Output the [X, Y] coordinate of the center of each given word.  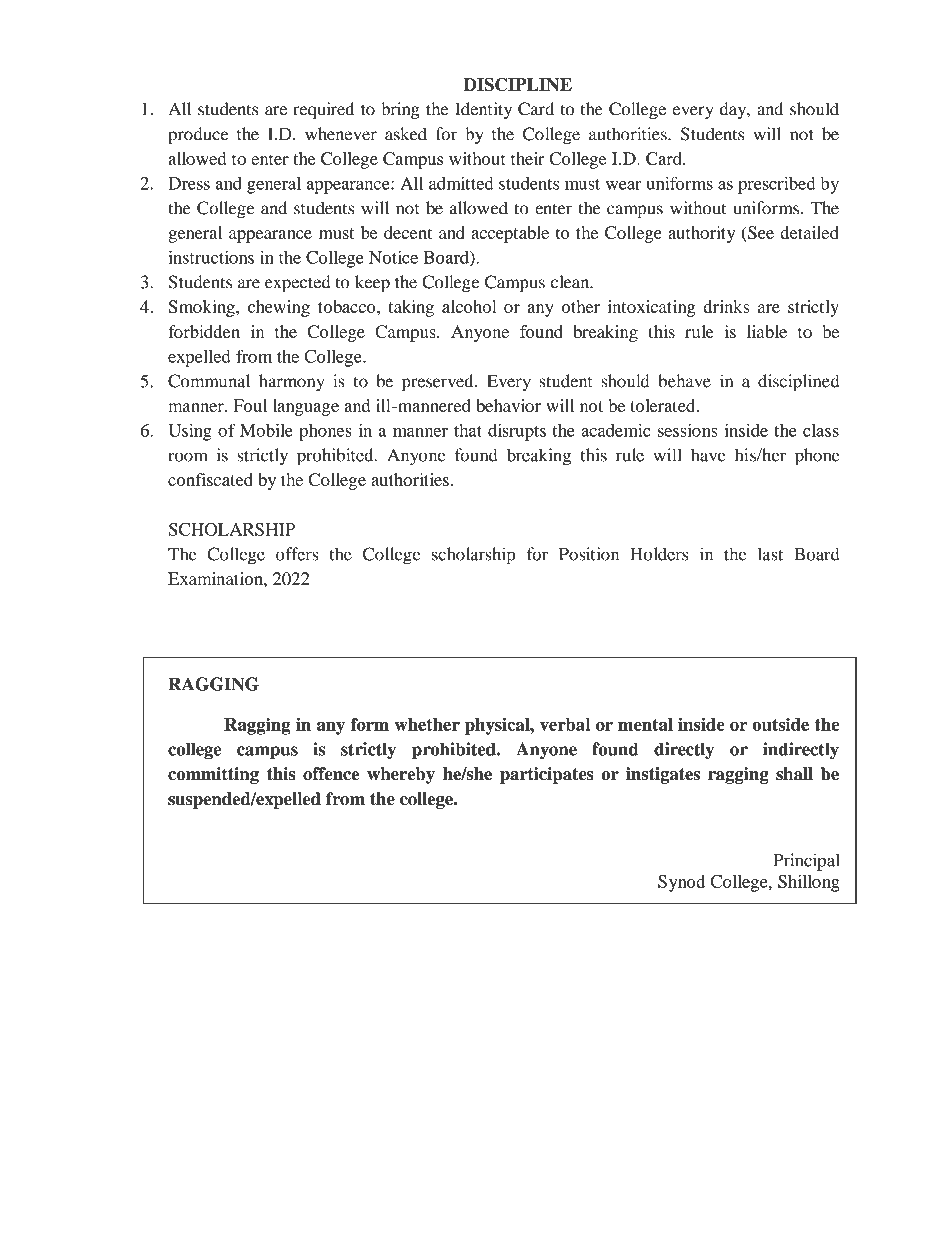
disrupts [517, 432]
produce [198, 136]
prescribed [776, 185]
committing [213, 775]
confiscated [210, 479]
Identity [483, 110]
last [770, 554]
